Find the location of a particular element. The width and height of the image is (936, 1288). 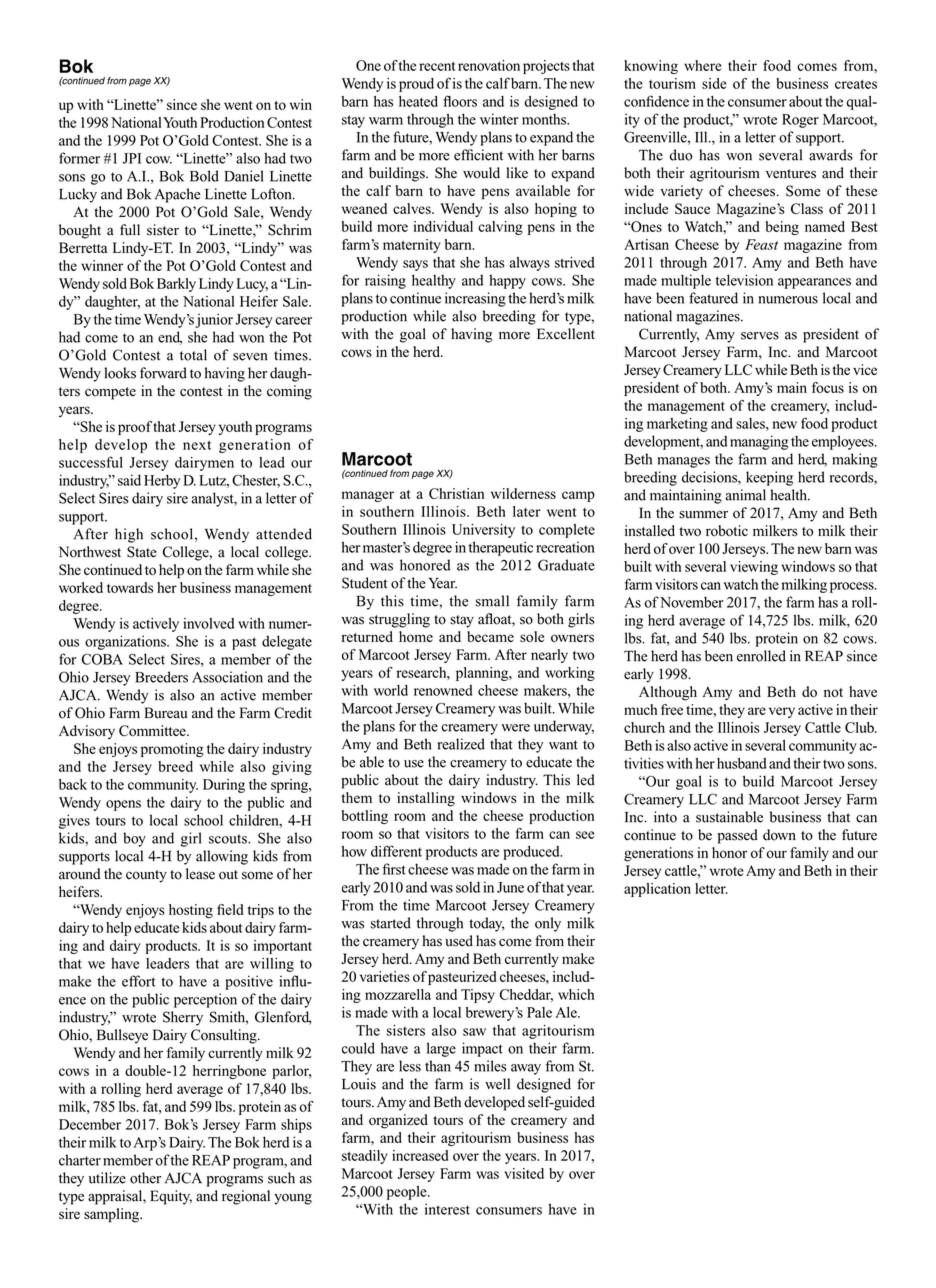

forward is located at coordinates (163, 373).
